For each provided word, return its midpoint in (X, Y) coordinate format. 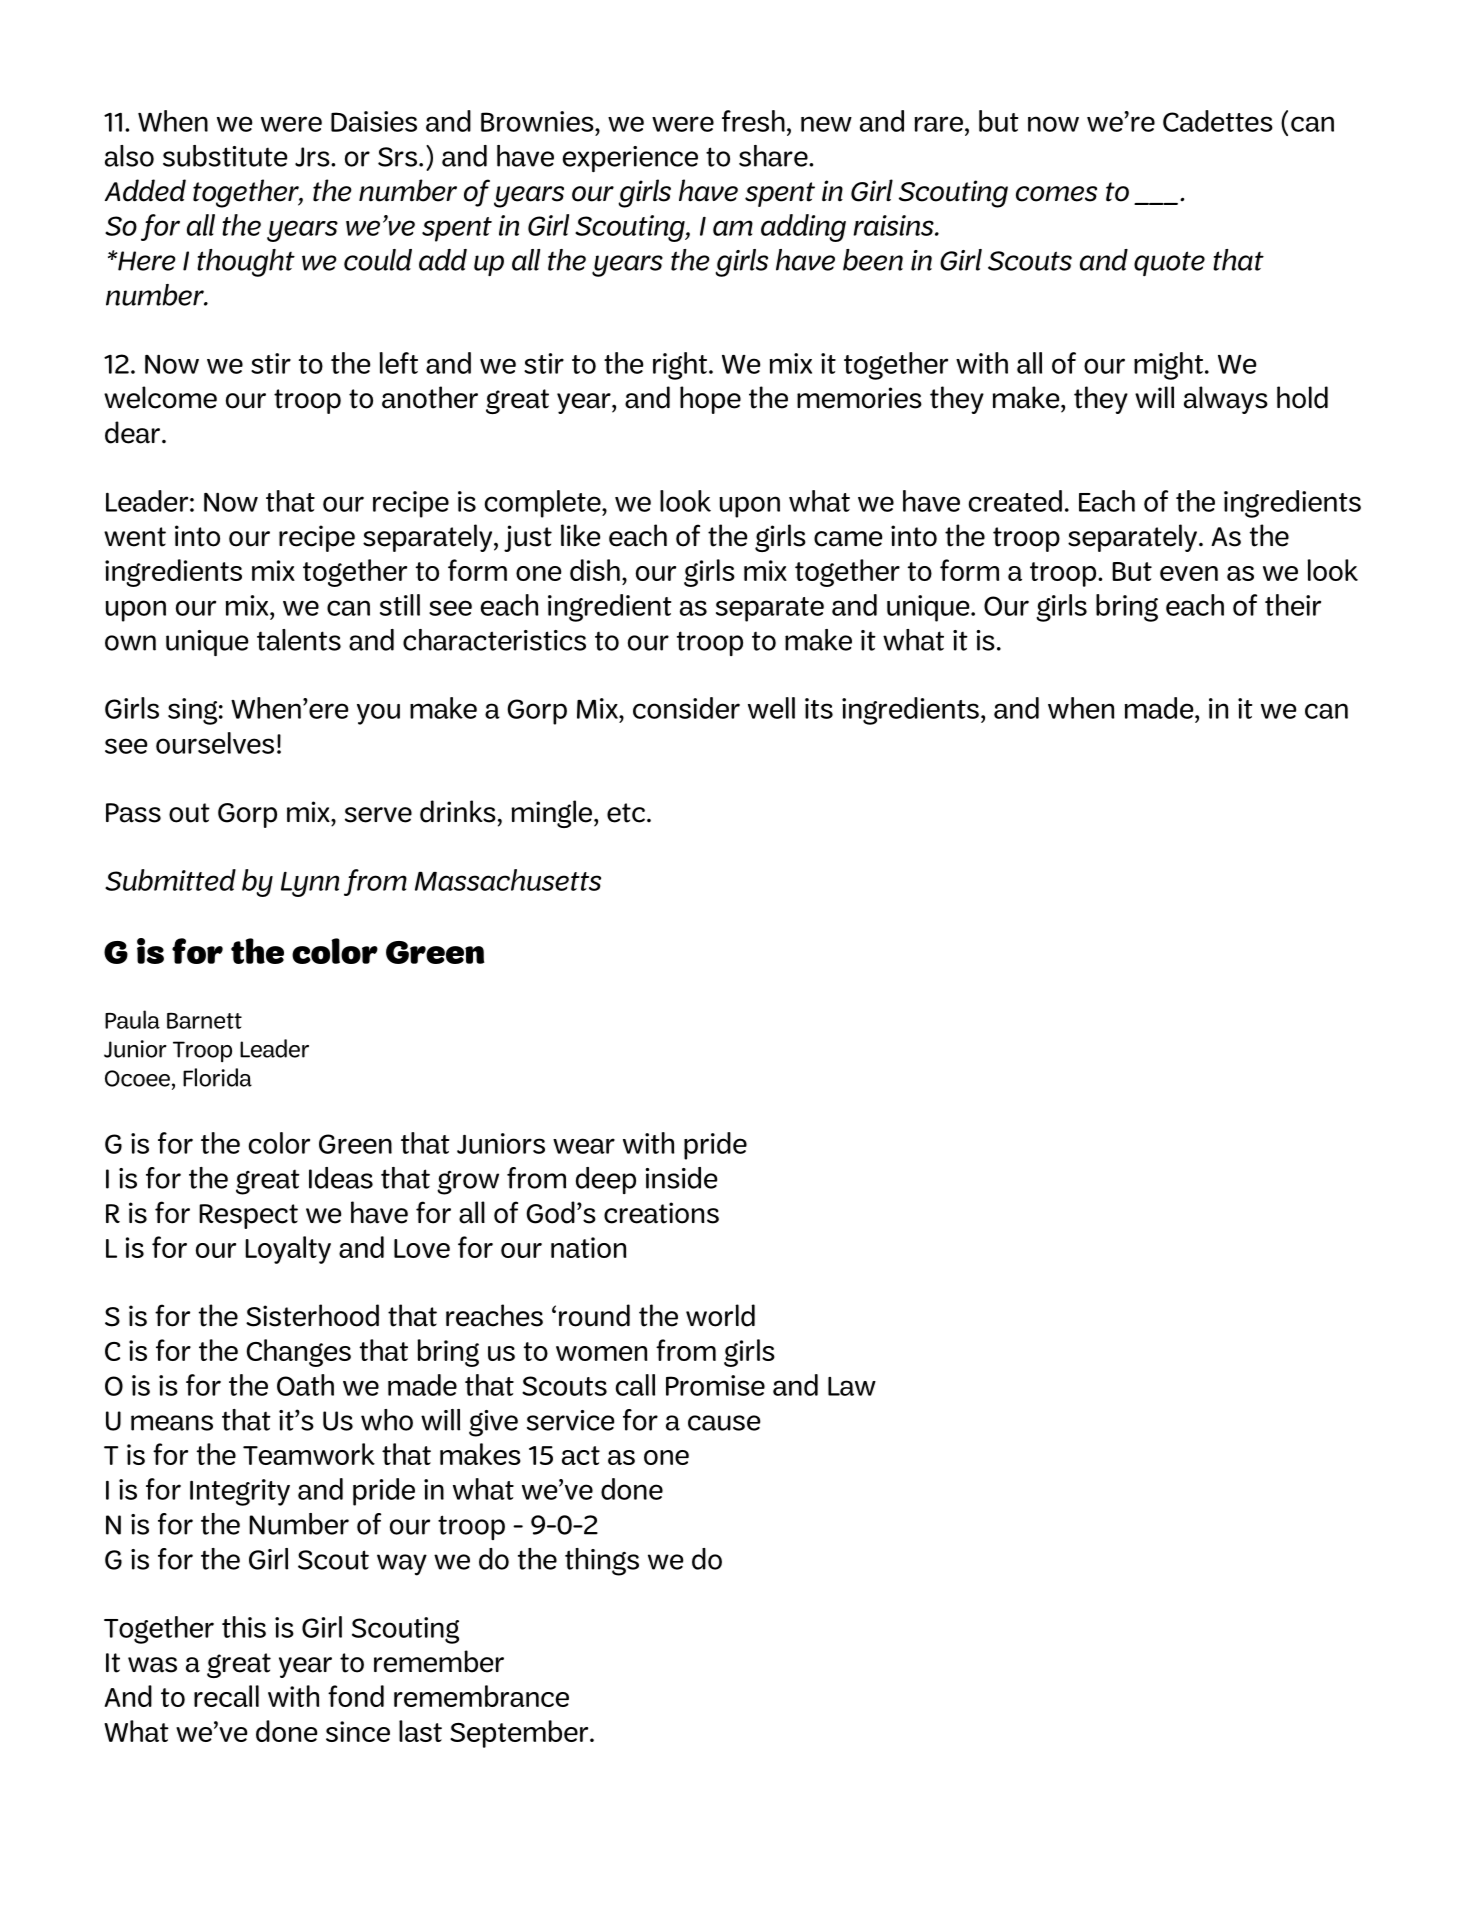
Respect (248, 1216)
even (1189, 573)
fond (356, 1696)
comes (1056, 194)
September (520, 1734)
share (774, 156)
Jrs (313, 157)
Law (852, 1386)
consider (686, 708)
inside (681, 1178)
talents (299, 640)
